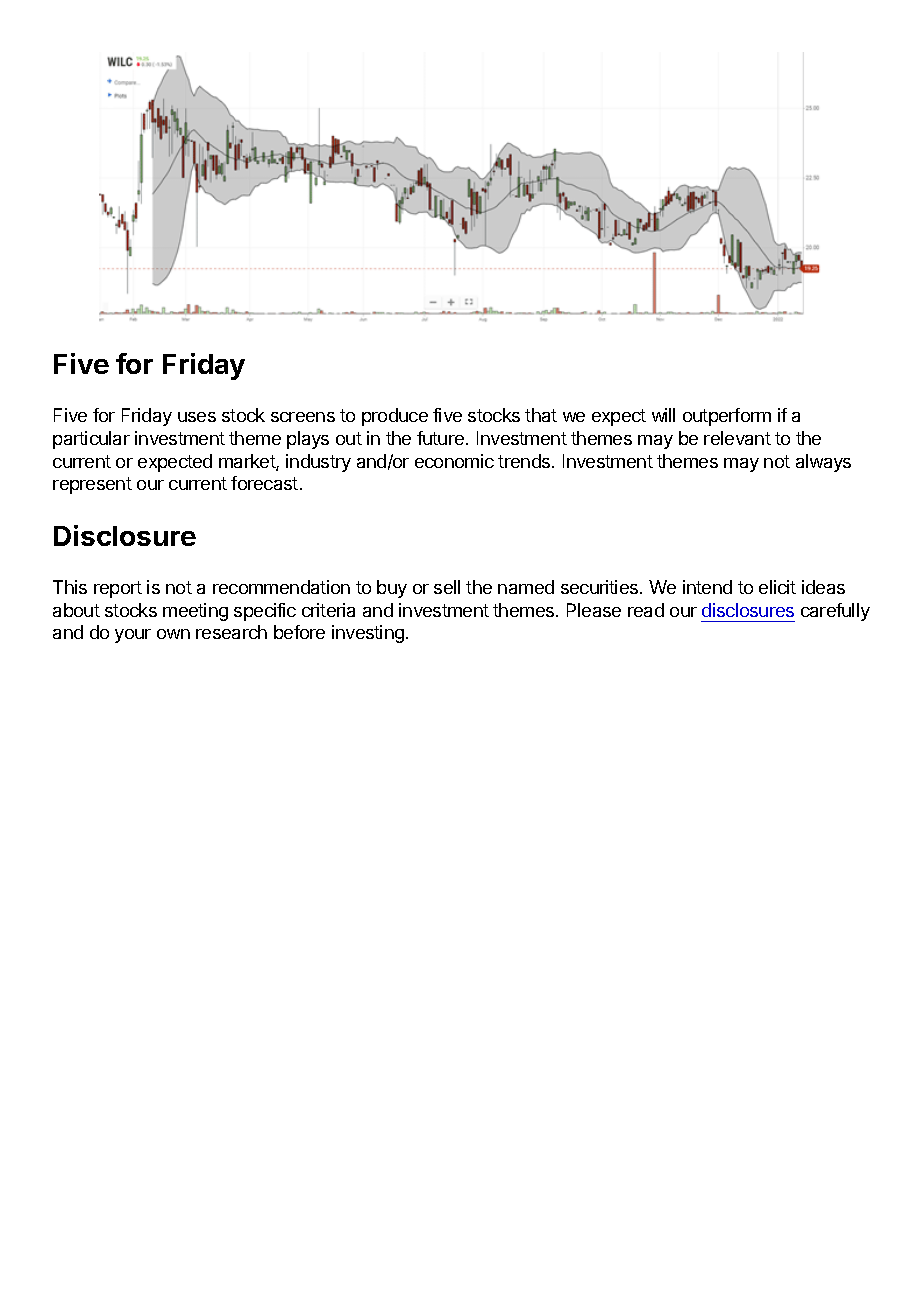 The width and height of the screenshot is (924, 1308). Describe the element at coordinates (368, 634) in the screenshot. I see `investing` at that location.
